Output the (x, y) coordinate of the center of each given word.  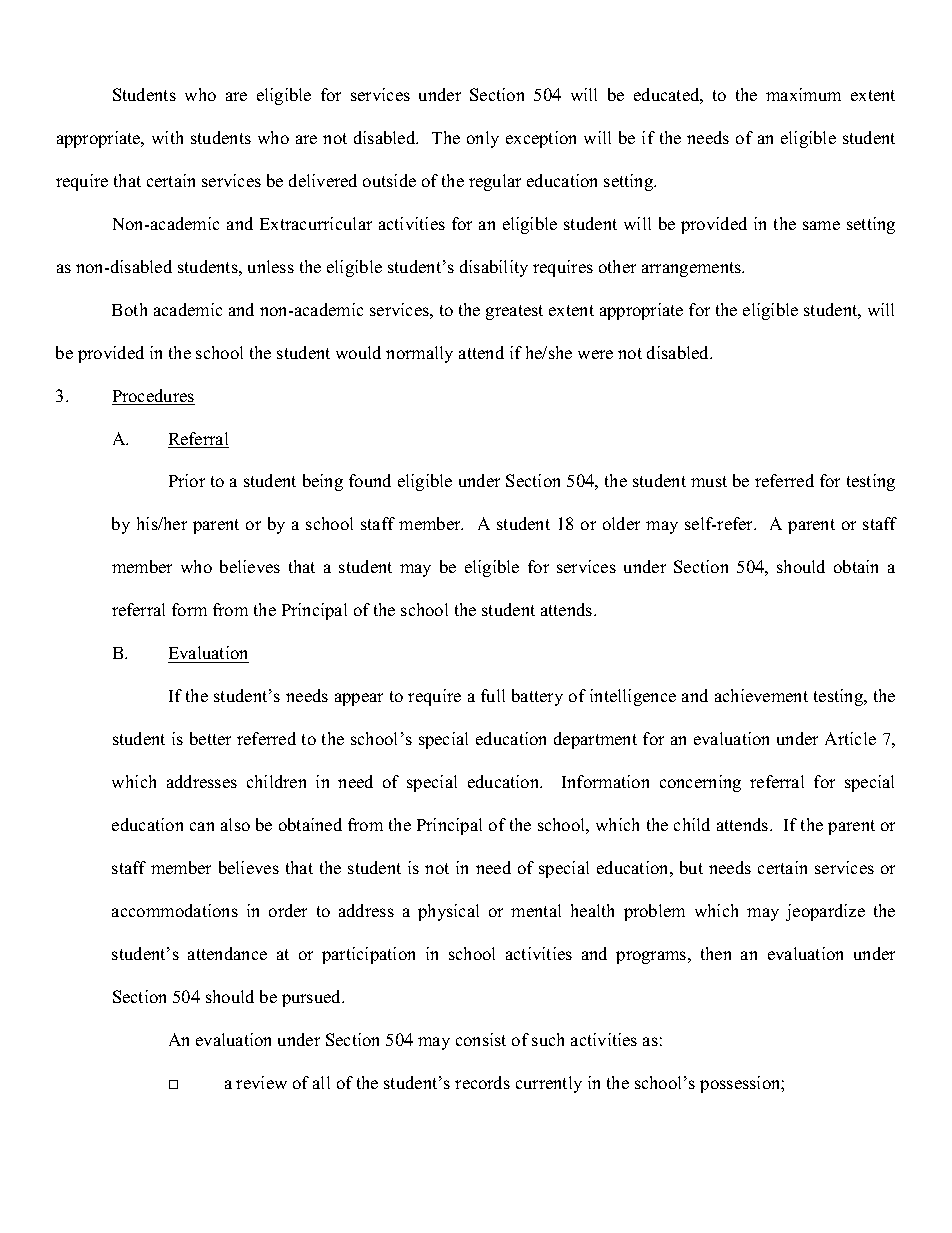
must (709, 481)
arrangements (693, 269)
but (691, 867)
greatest (514, 312)
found (370, 480)
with (167, 137)
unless (271, 266)
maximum (803, 94)
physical (448, 912)
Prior (187, 480)
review (261, 1082)
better (210, 738)
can (202, 826)
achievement (761, 695)
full (493, 695)
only (483, 139)
